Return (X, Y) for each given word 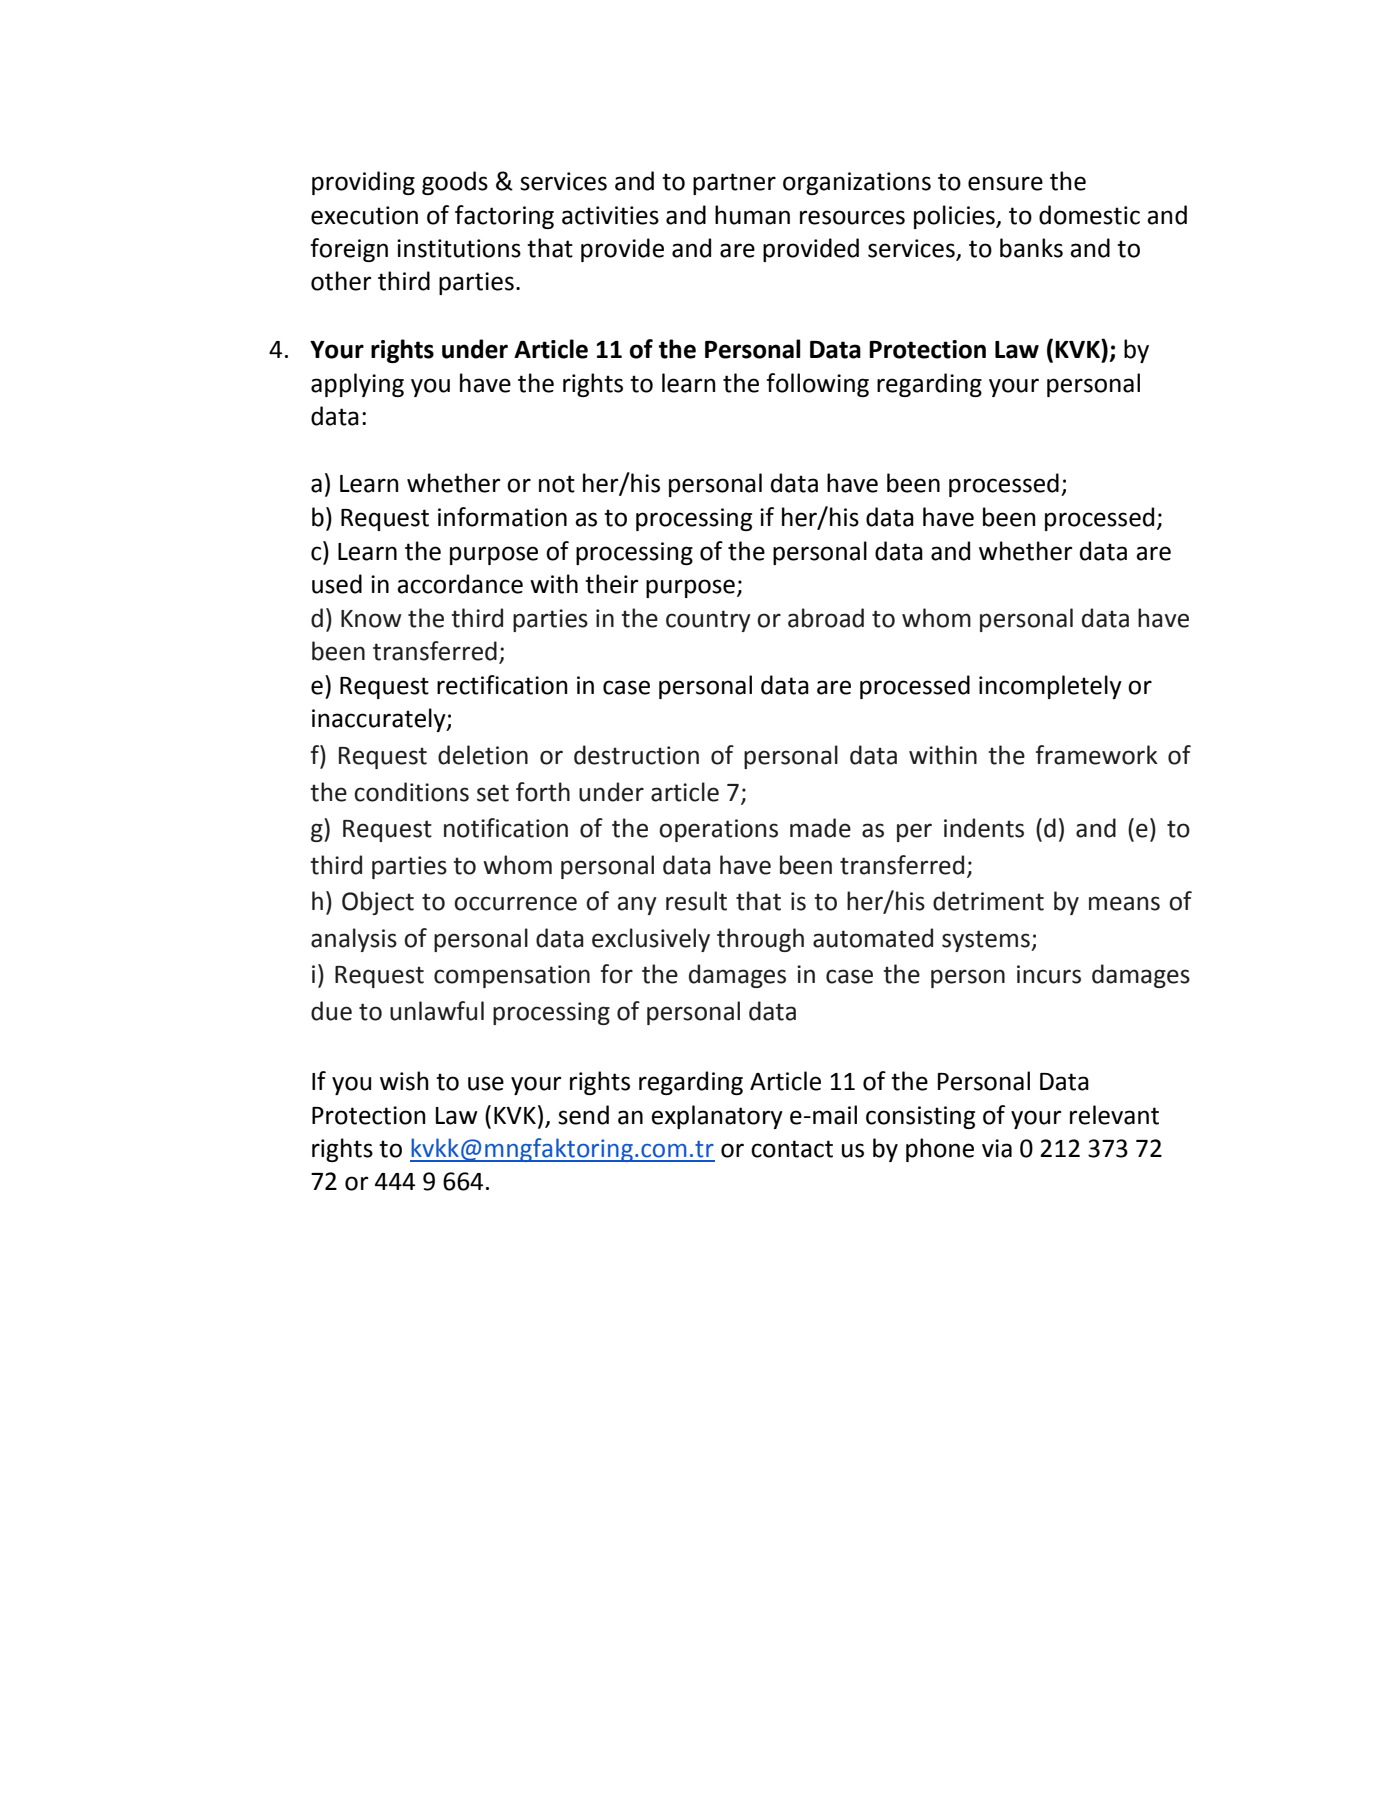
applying (357, 385)
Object (378, 903)
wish (404, 1081)
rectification (502, 685)
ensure (1005, 183)
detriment (988, 901)
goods (455, 183)
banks (1031, 248)
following (818, 385)
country (708, 621)
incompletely (1050, 687)
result (696, 901)
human (752, 215)
